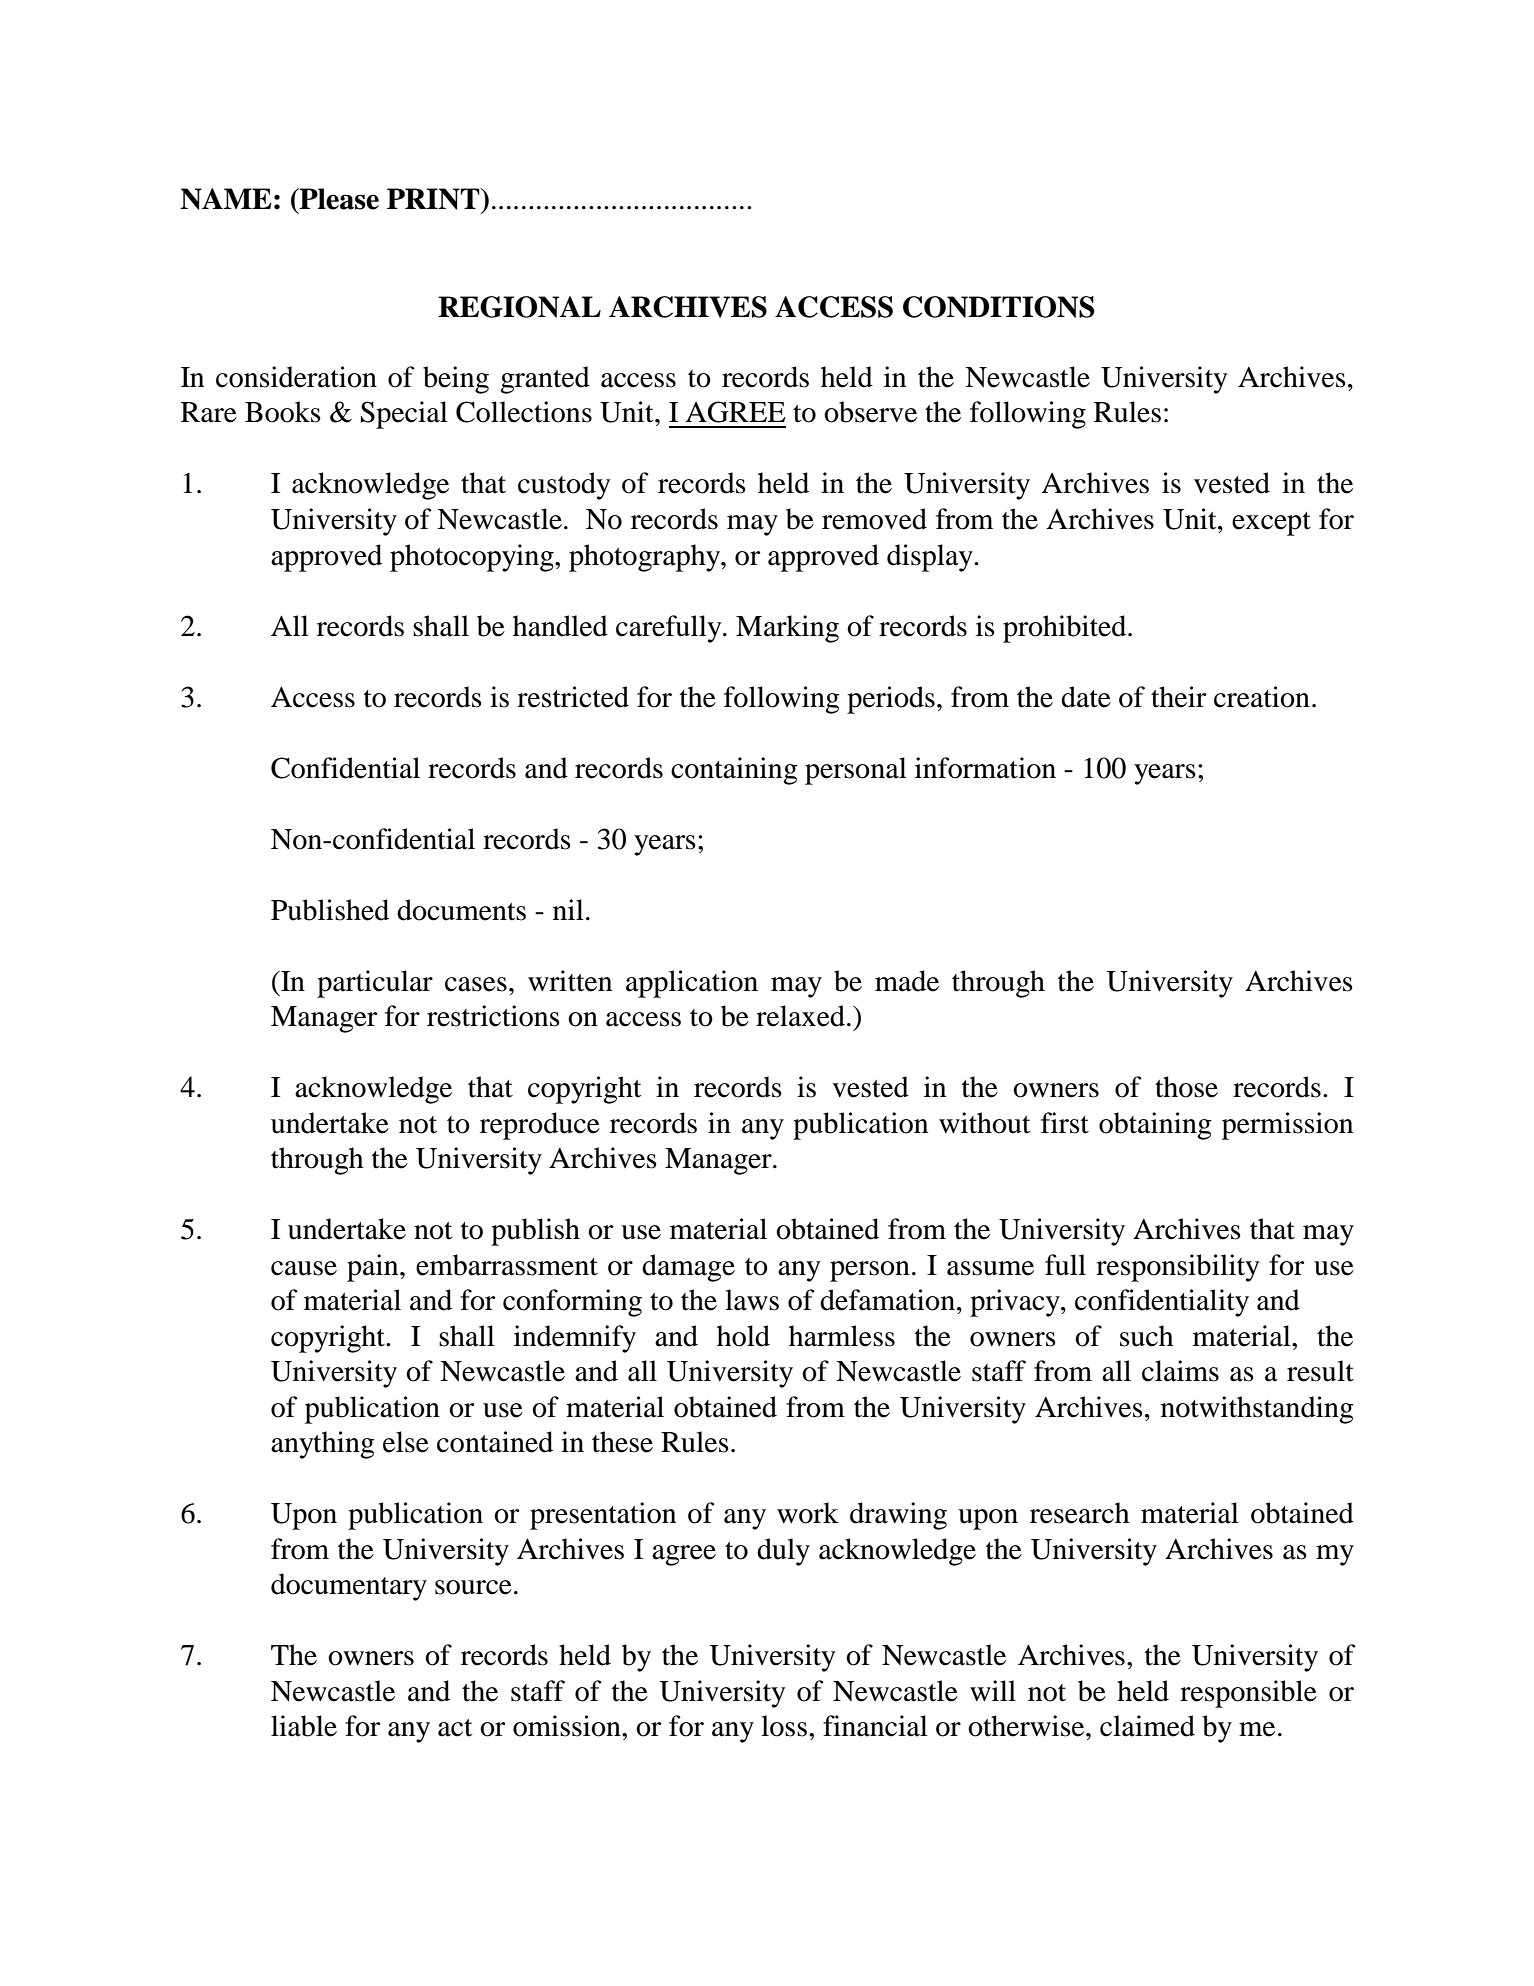 This screenshot has height=1986, width=1534. Describe the element at coordinates (692, 984) in the screenshot. I see `application` at that location.
